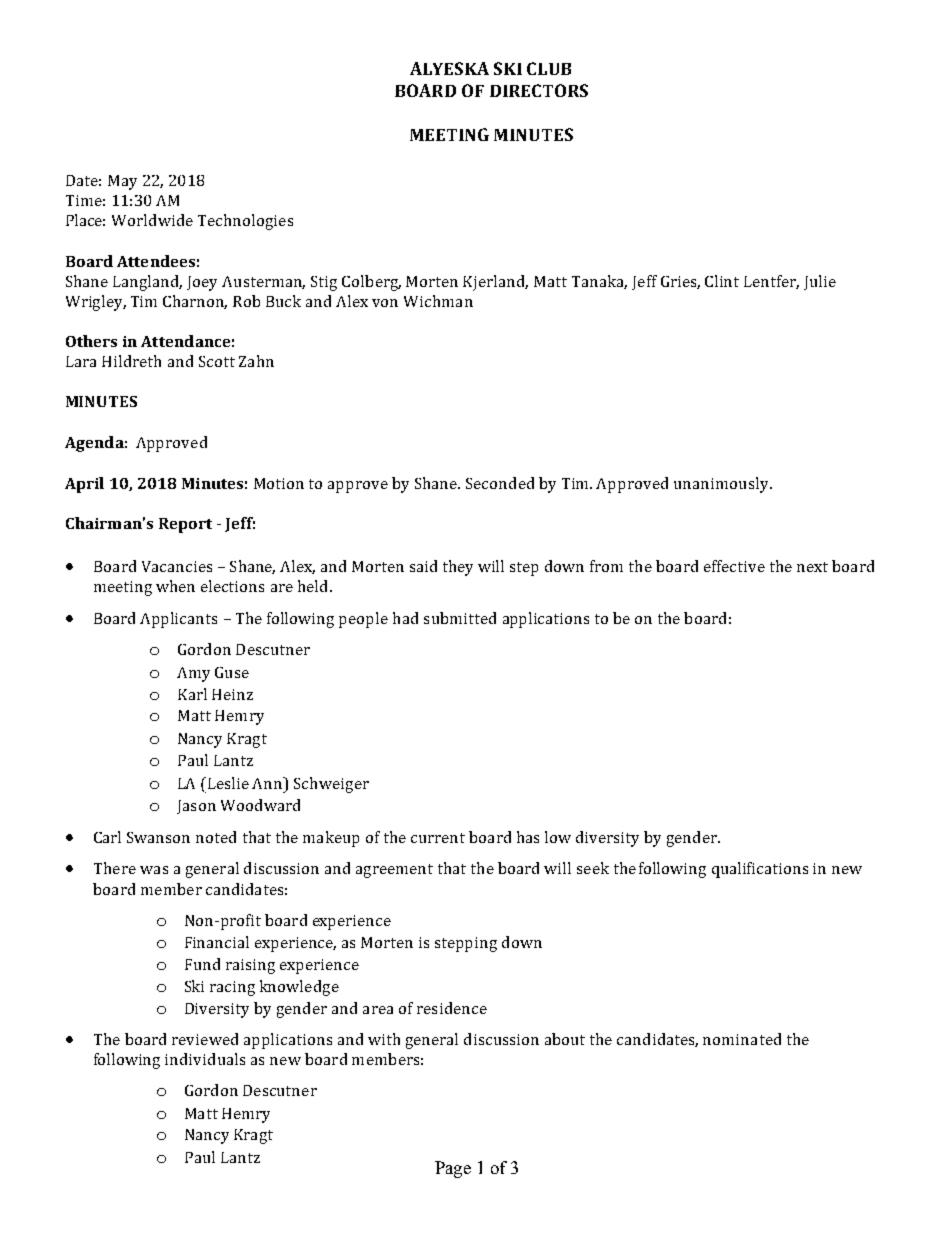  I want to click on current, so click(438, 838).
